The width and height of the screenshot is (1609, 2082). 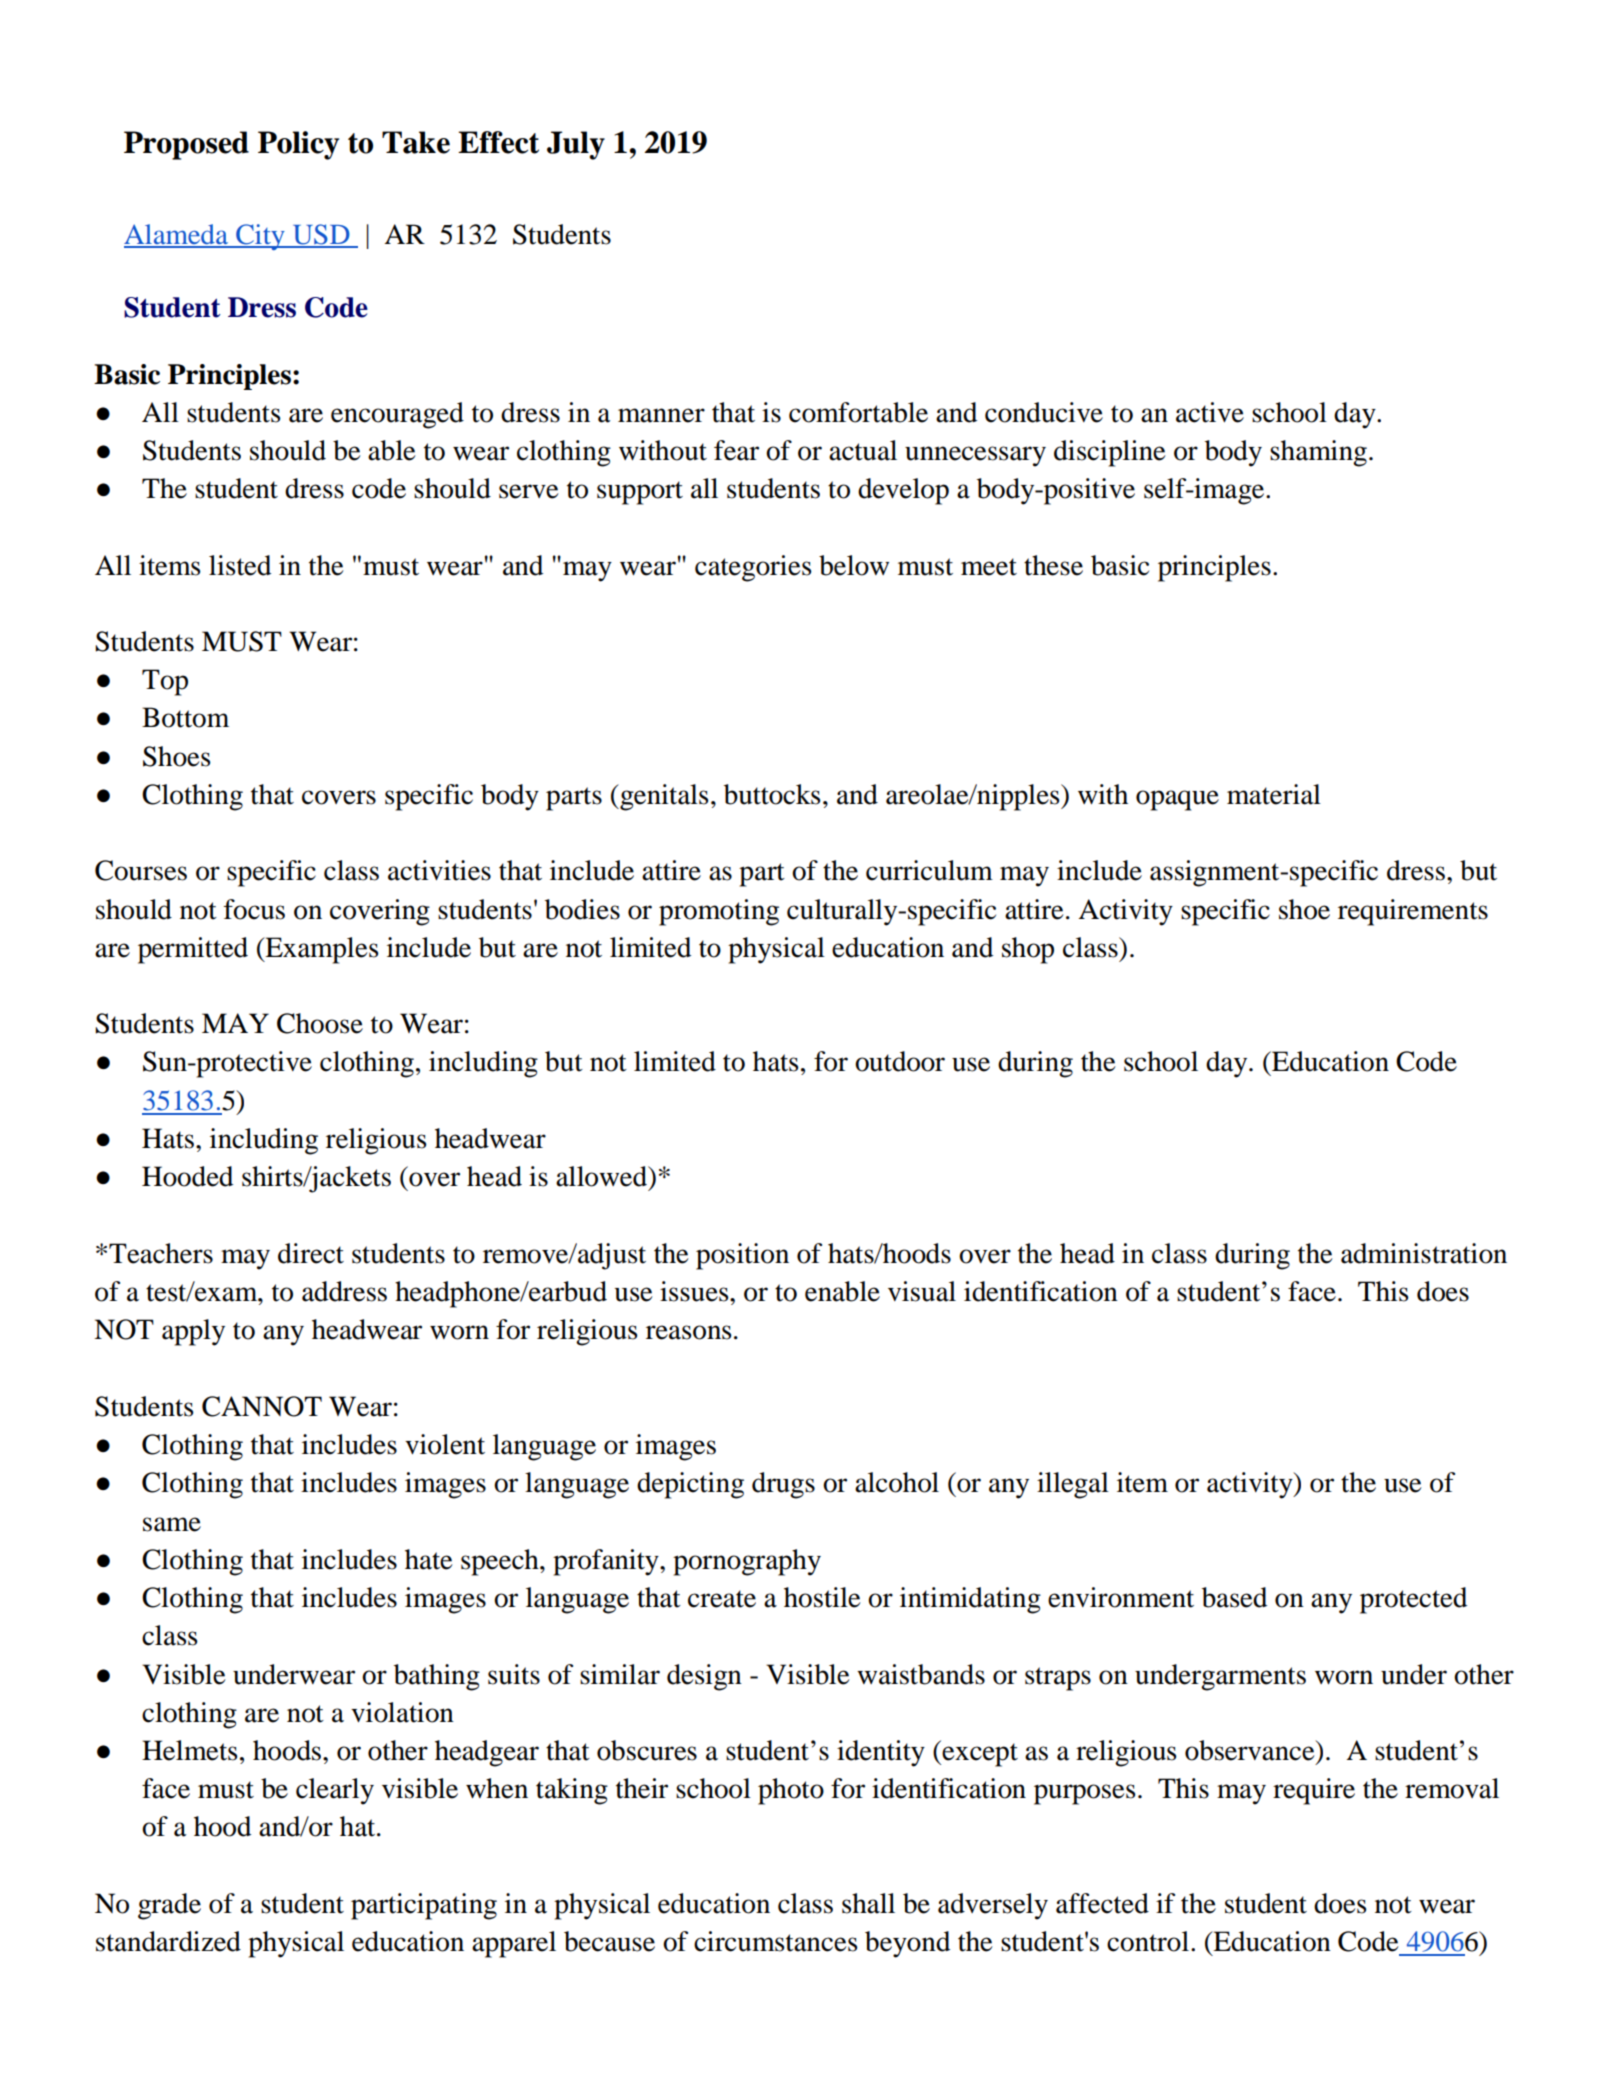 I want to click on City, so click(x=260, y=237).
